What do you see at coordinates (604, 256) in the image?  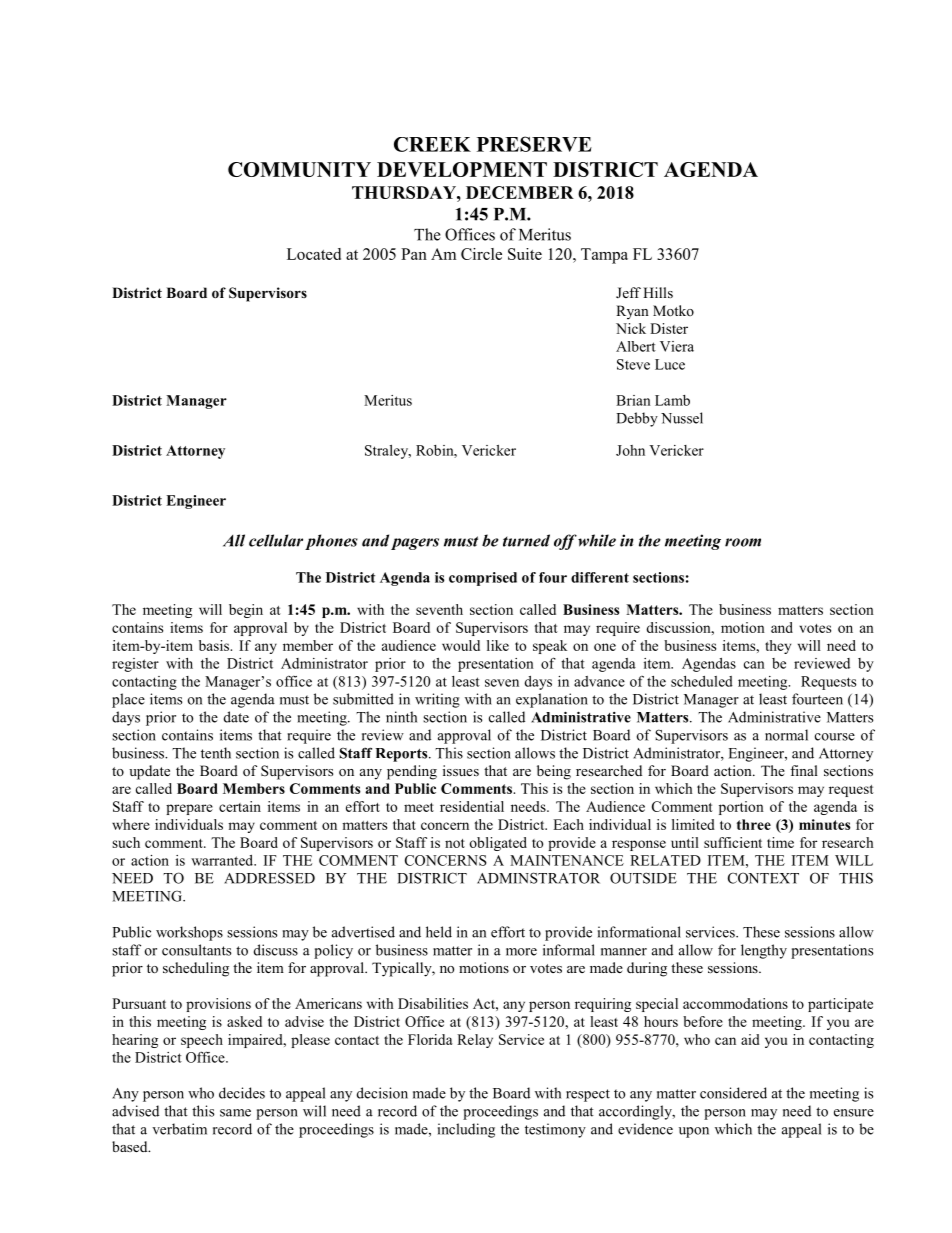 I see `Tampa` at bounding box center [604, 256].
